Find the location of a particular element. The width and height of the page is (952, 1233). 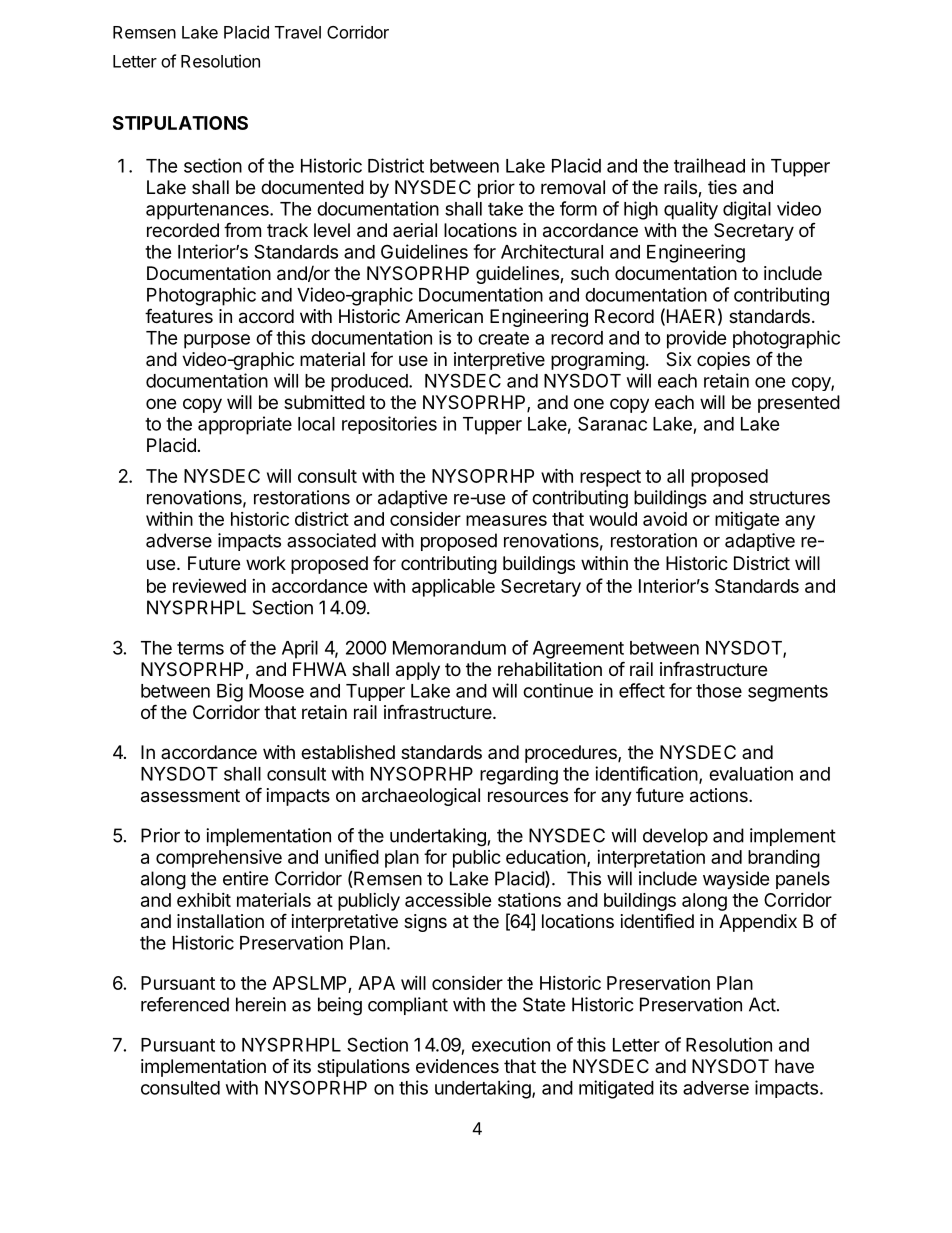

execution is located at coordinates (511, 1044).
